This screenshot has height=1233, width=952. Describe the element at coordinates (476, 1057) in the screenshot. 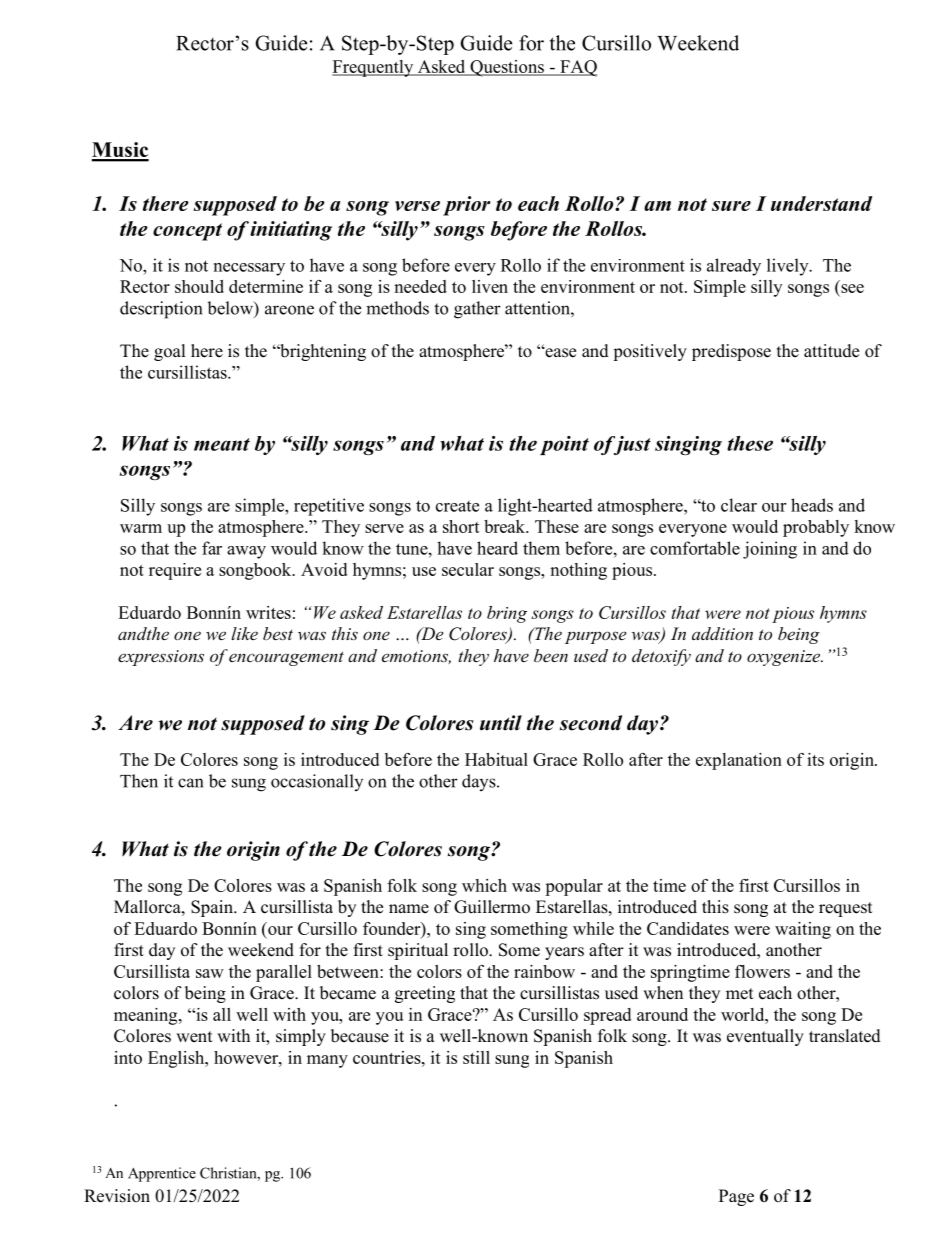

I see `still` at that location.
